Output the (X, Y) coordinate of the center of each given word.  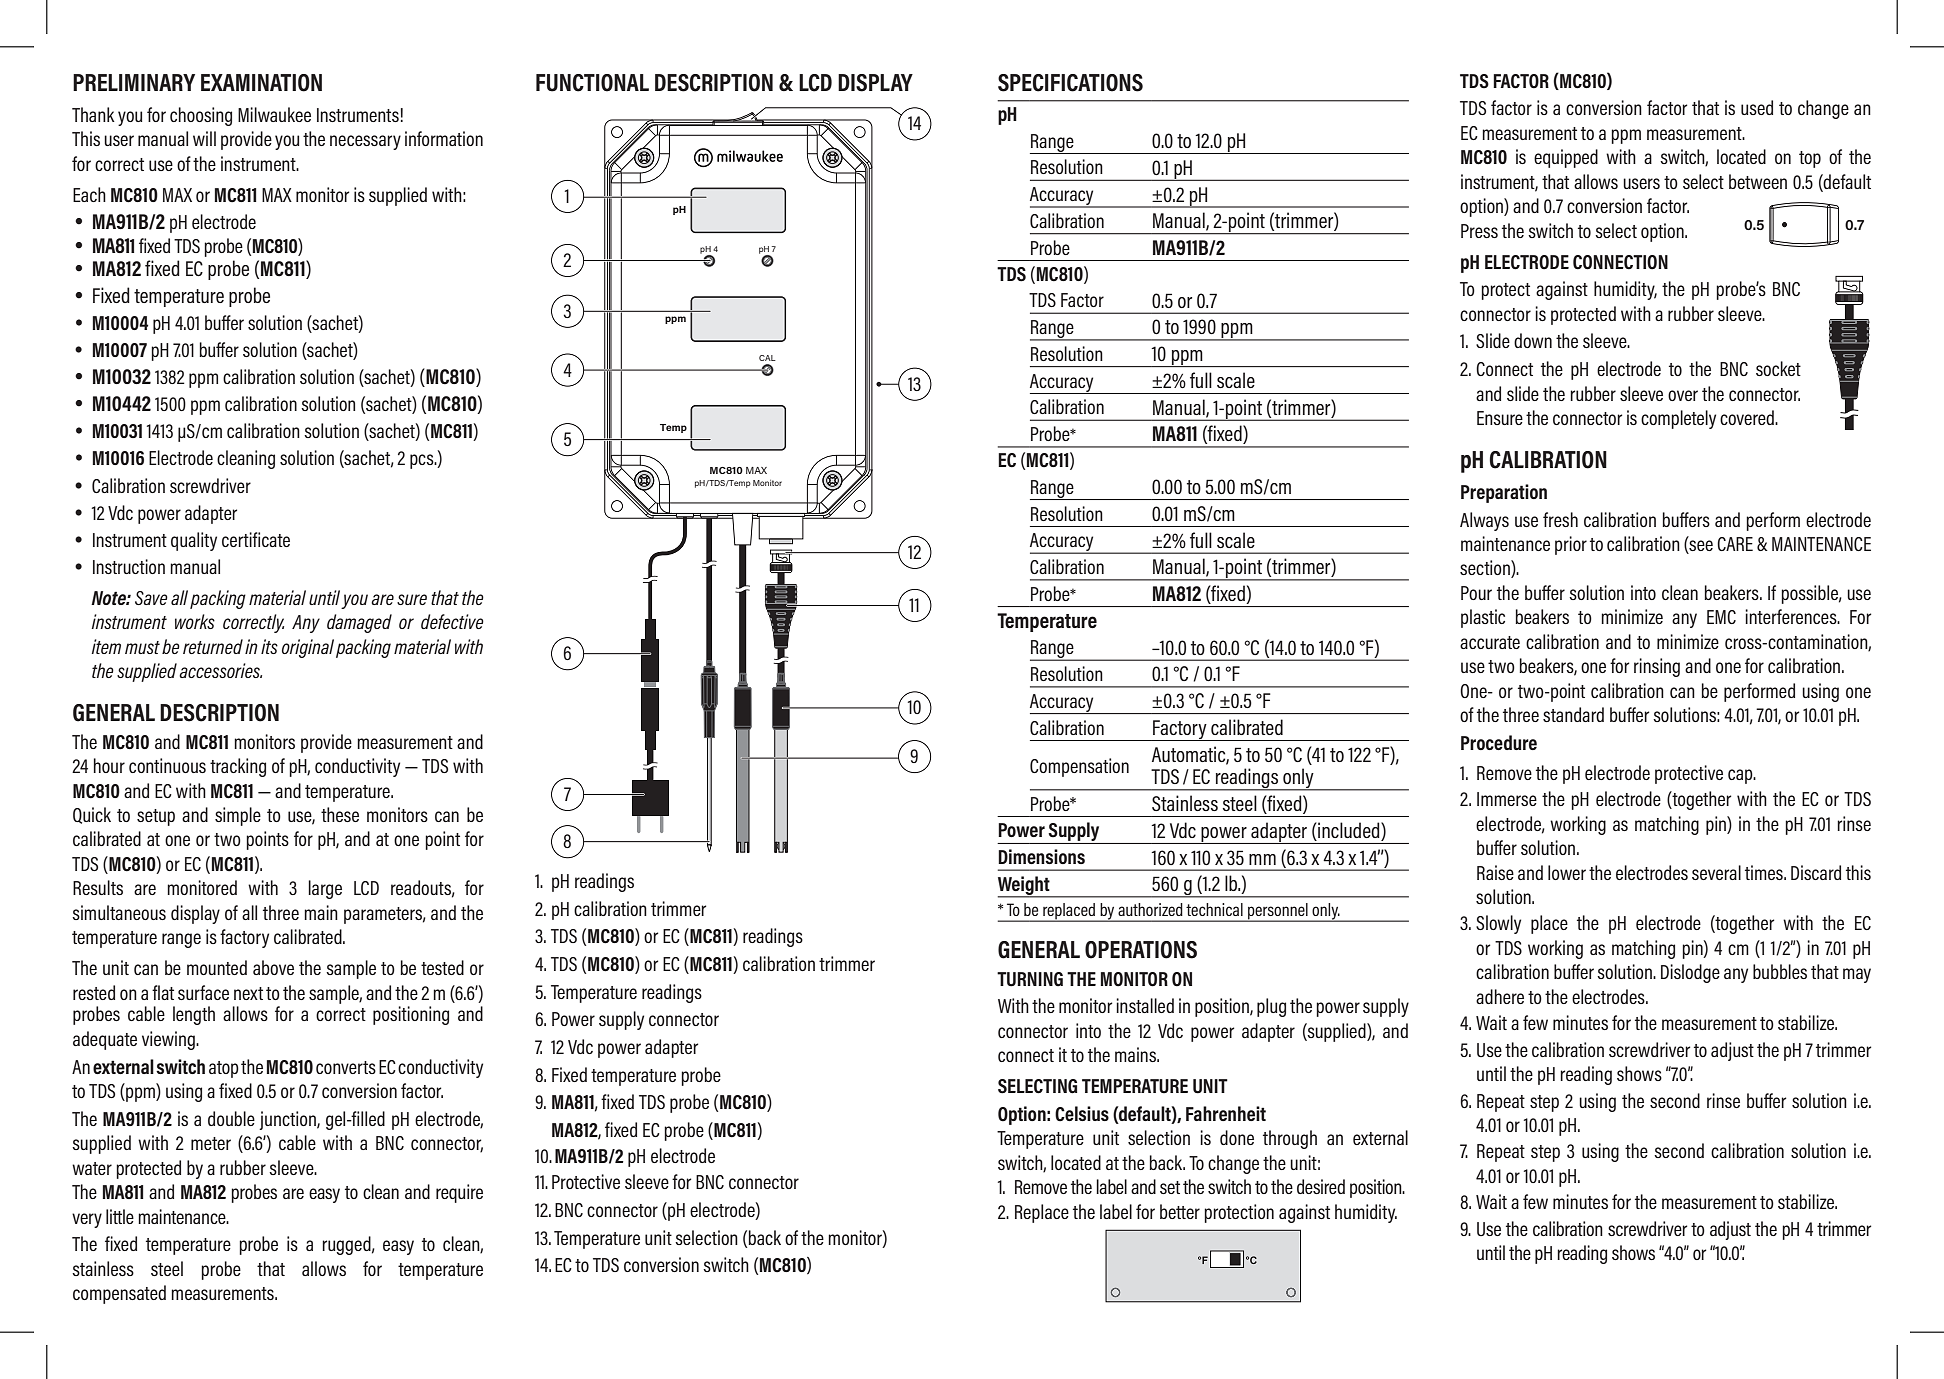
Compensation (1079, 767)
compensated (119, 1294)
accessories (220, 670)
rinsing (1657, 667)
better (1180, 1211)
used (1757, 107)
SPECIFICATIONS (1070, 83)
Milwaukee (274, 114)
